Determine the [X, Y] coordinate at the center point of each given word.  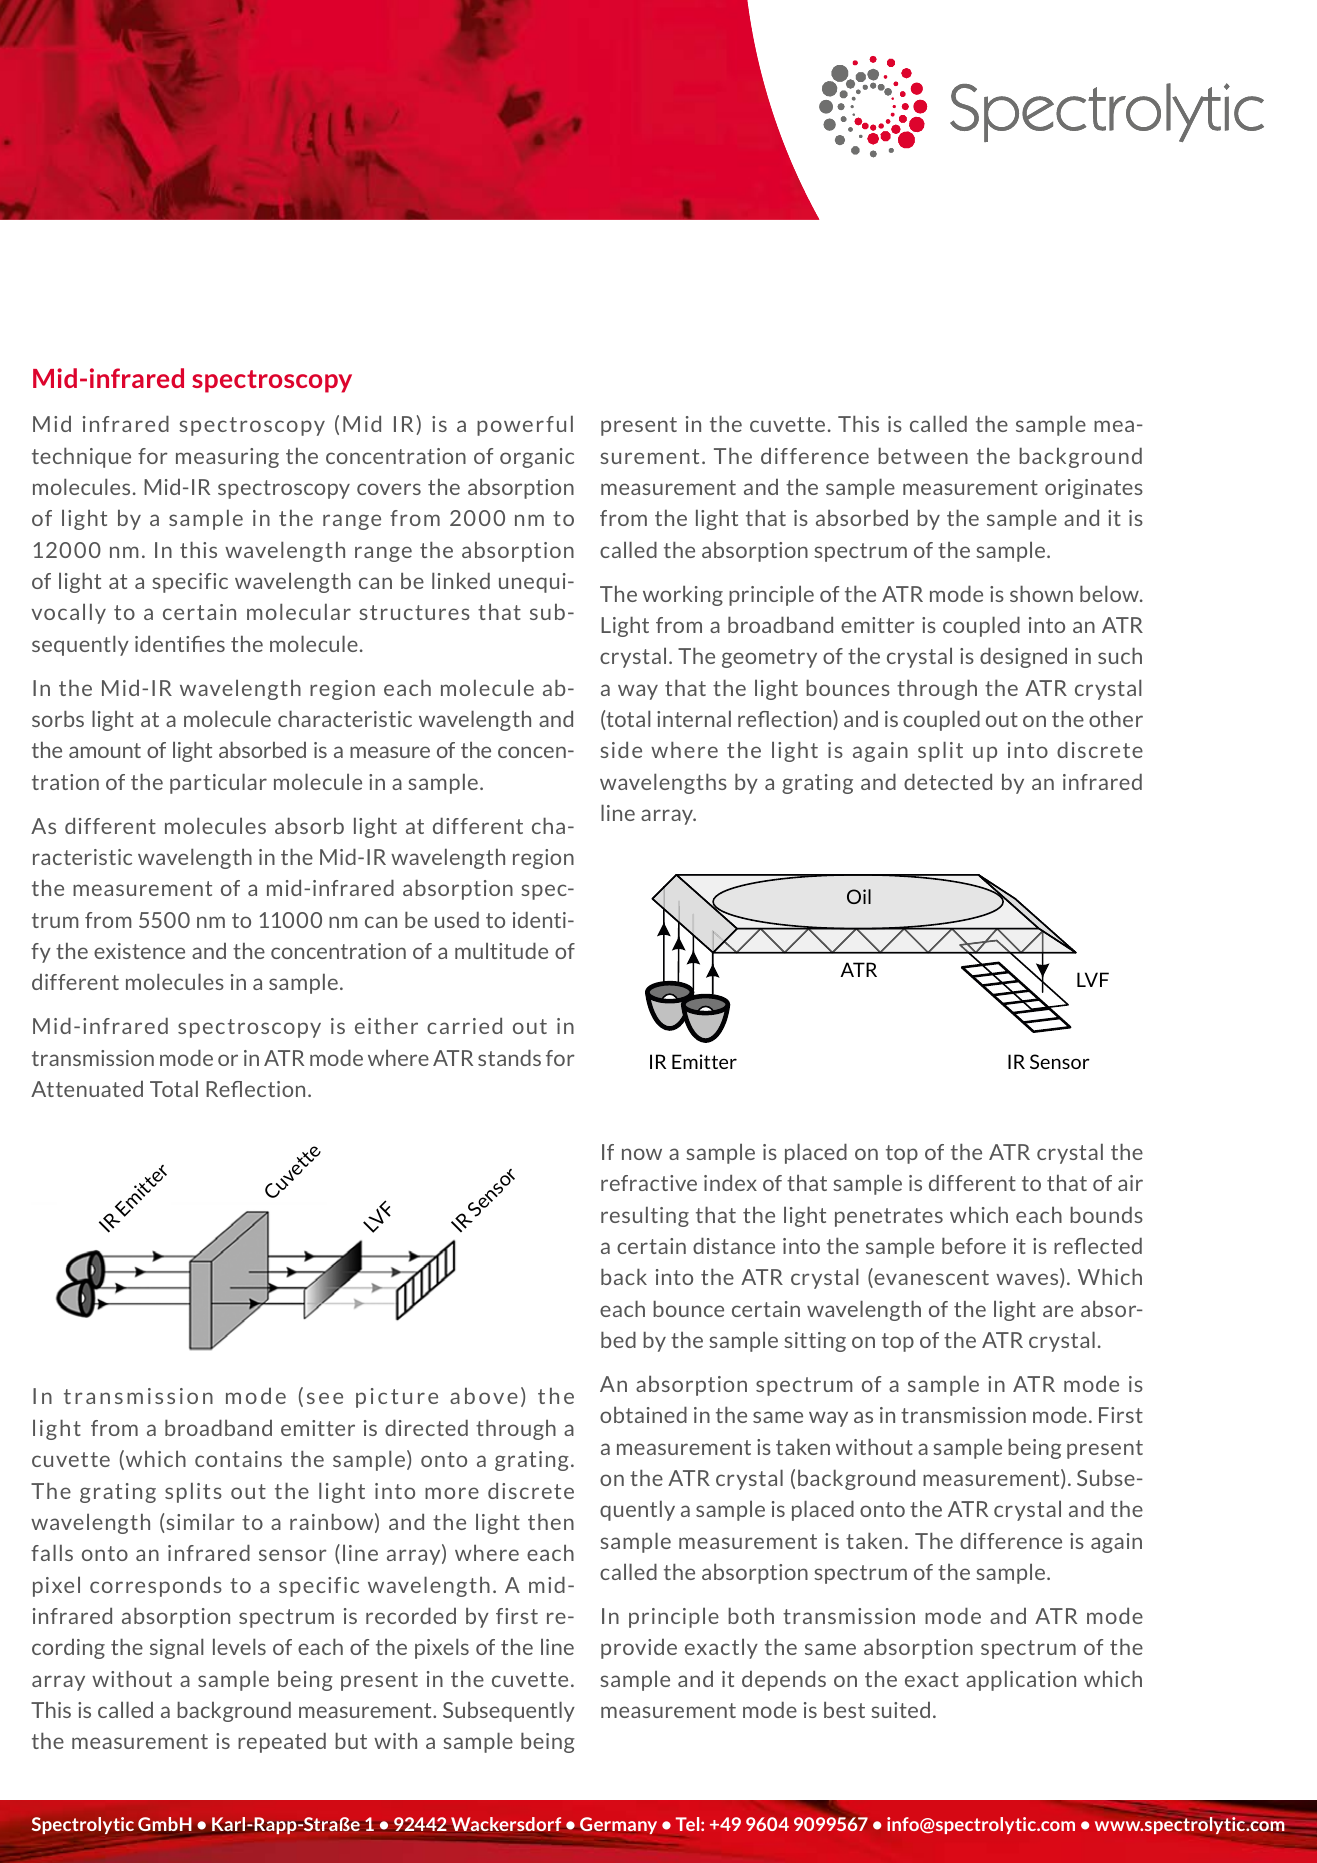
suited [900, 1709]
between [923, 455]
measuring [227, 458]
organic [537, 458]
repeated [282, 1742]
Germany [618, 1825]
